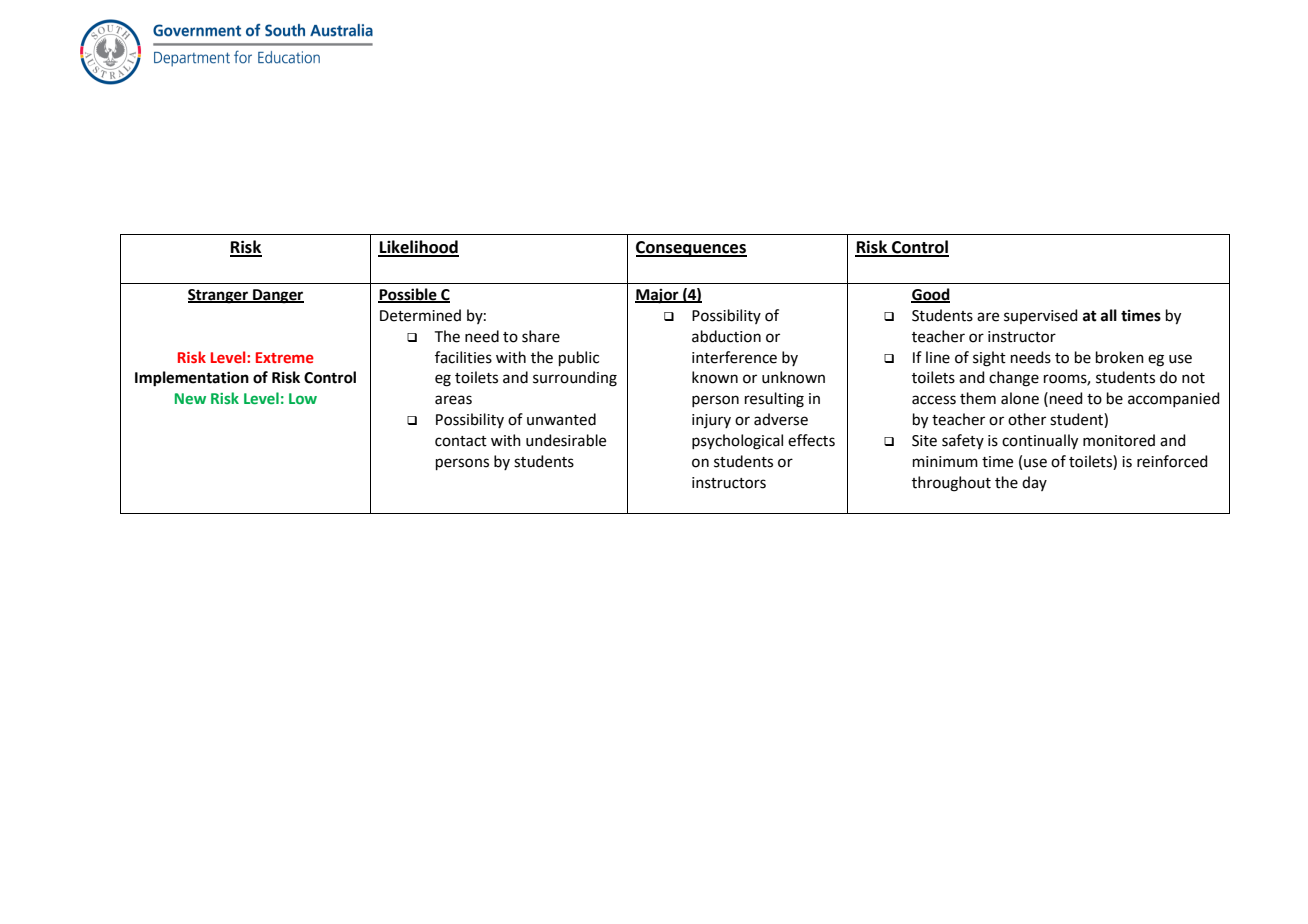  What do you see at coordinates (420, 315) in the document?
I see `Determined` at bounding box center [420, 315].
